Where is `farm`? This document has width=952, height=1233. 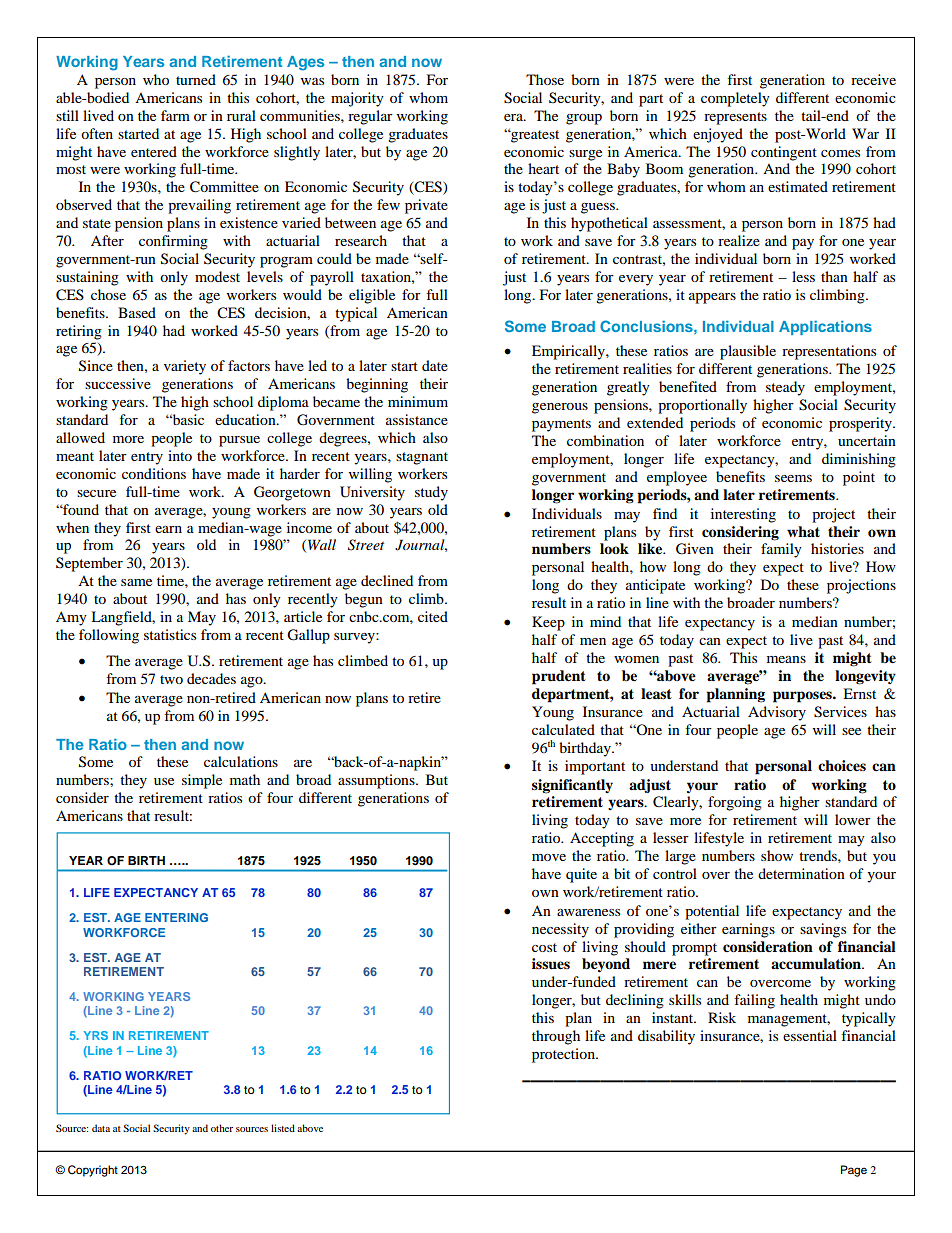
farm is located at coordinates (175, 115).
